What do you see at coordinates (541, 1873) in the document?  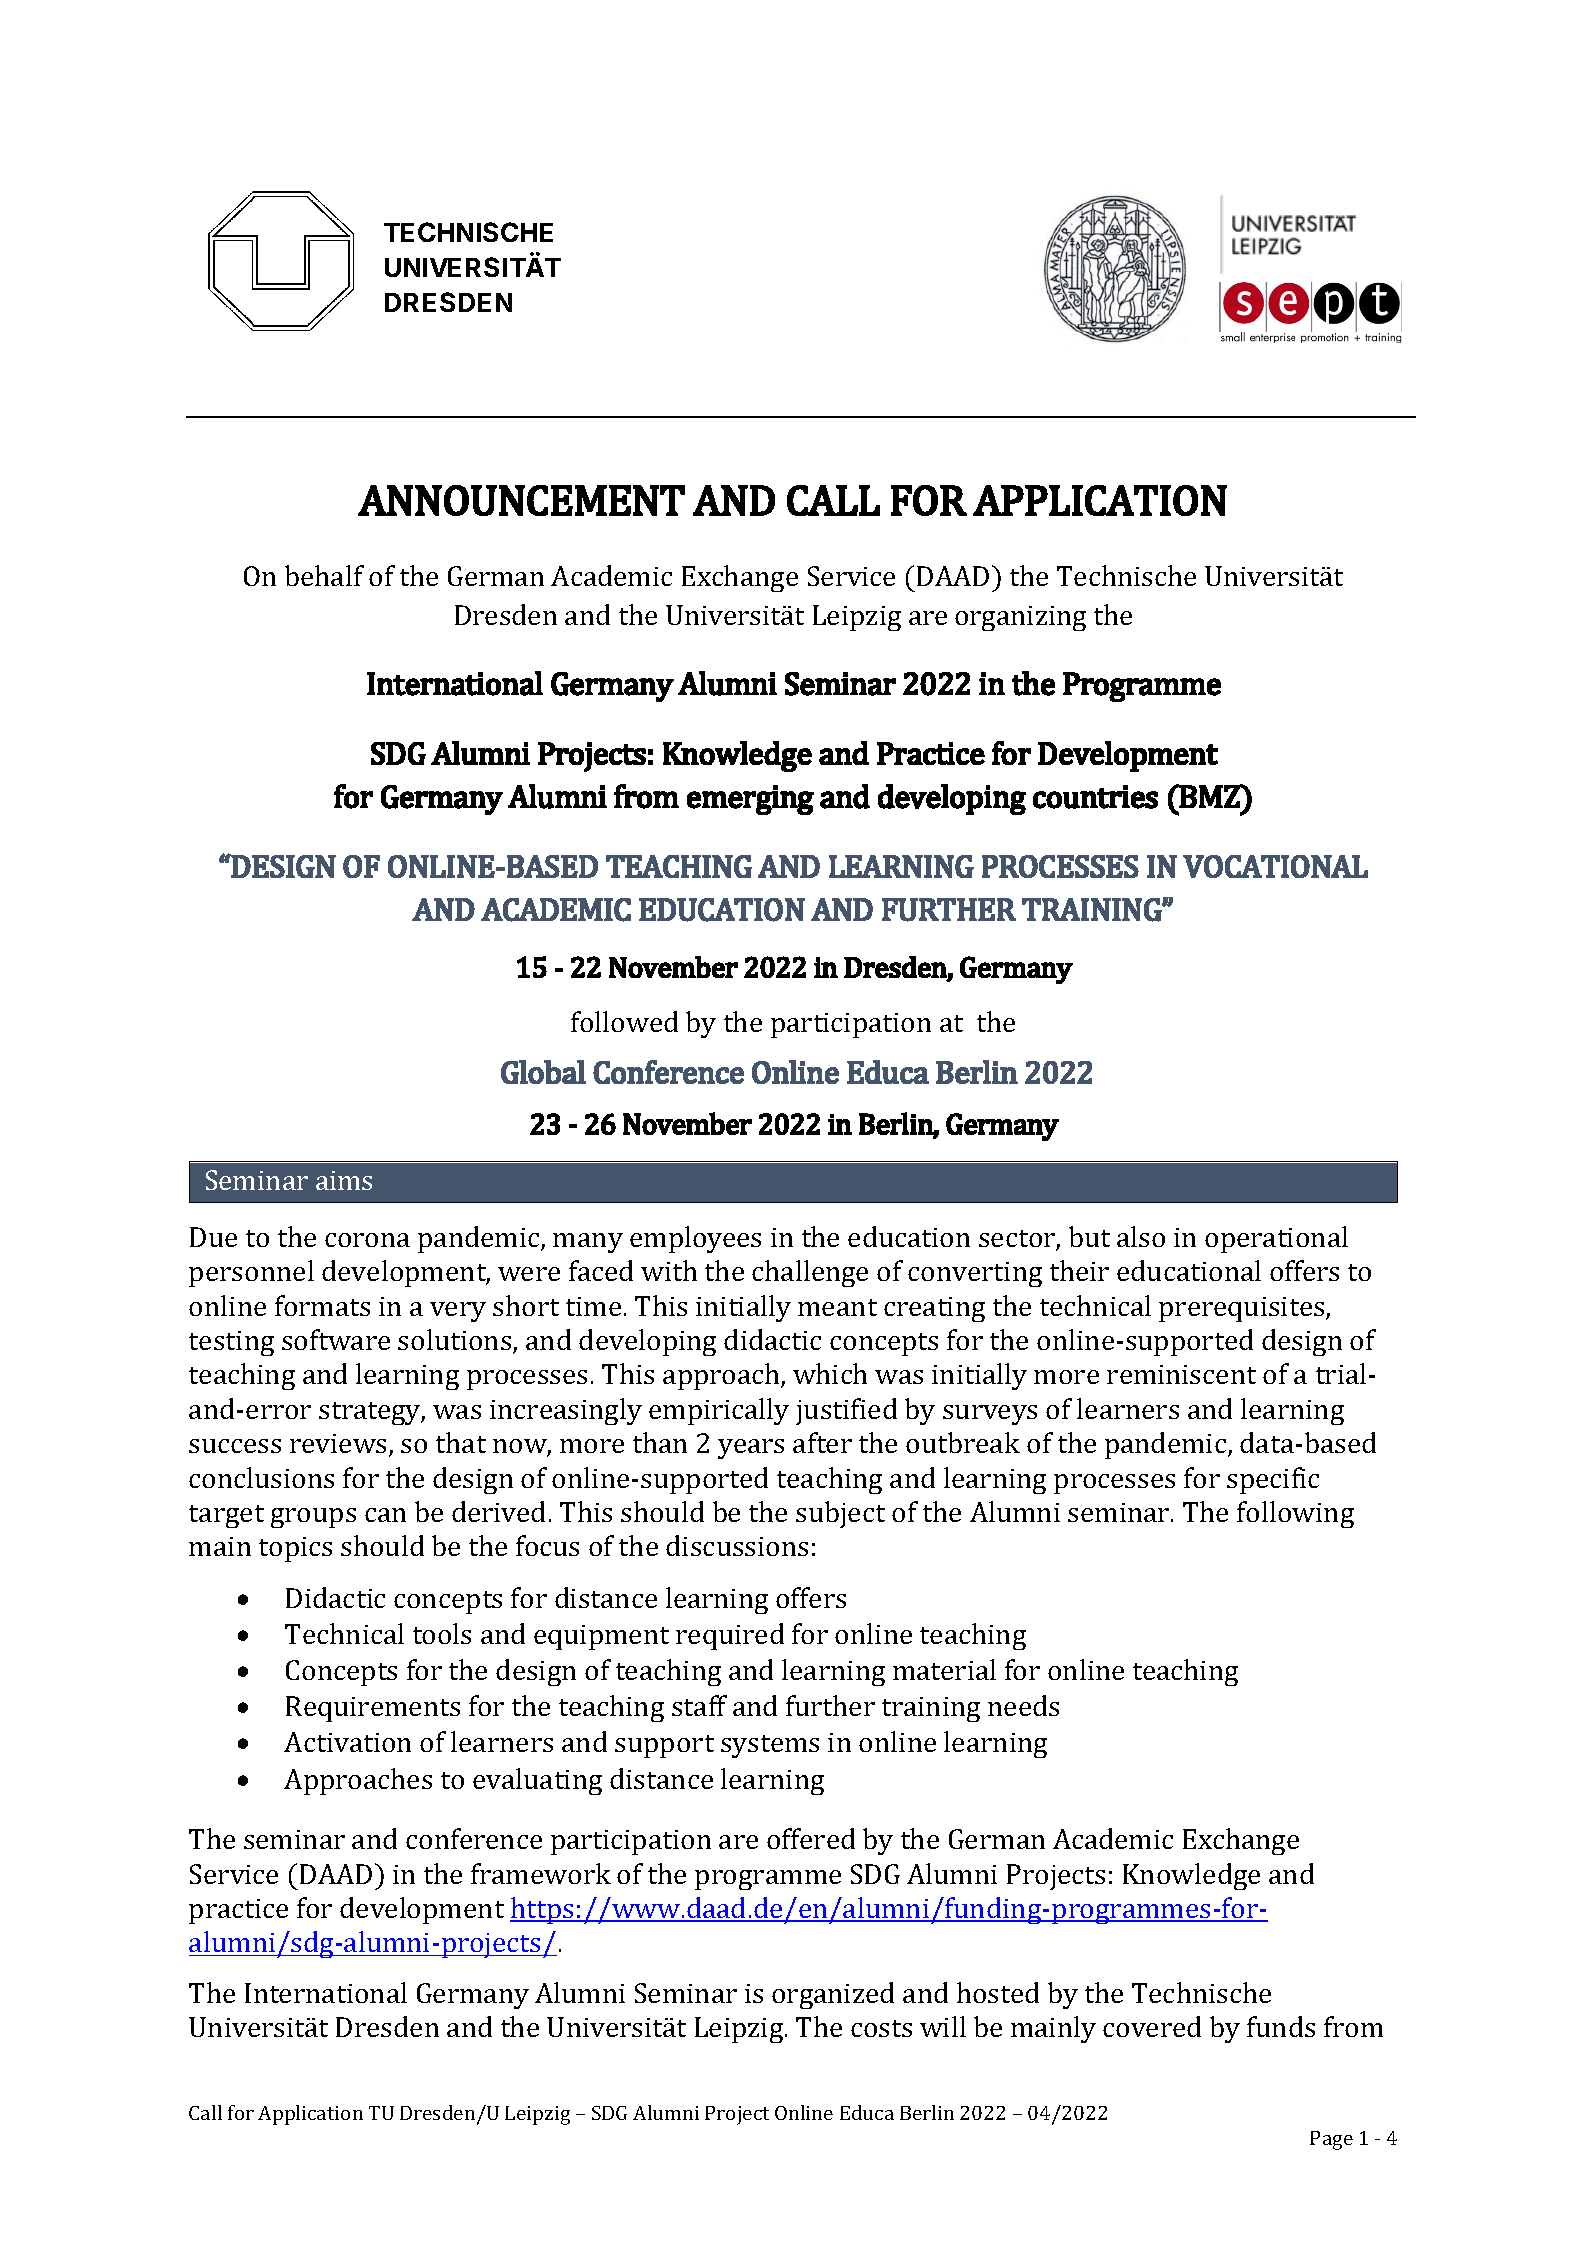 I see `framework` at bounding box center [541, 1873].
